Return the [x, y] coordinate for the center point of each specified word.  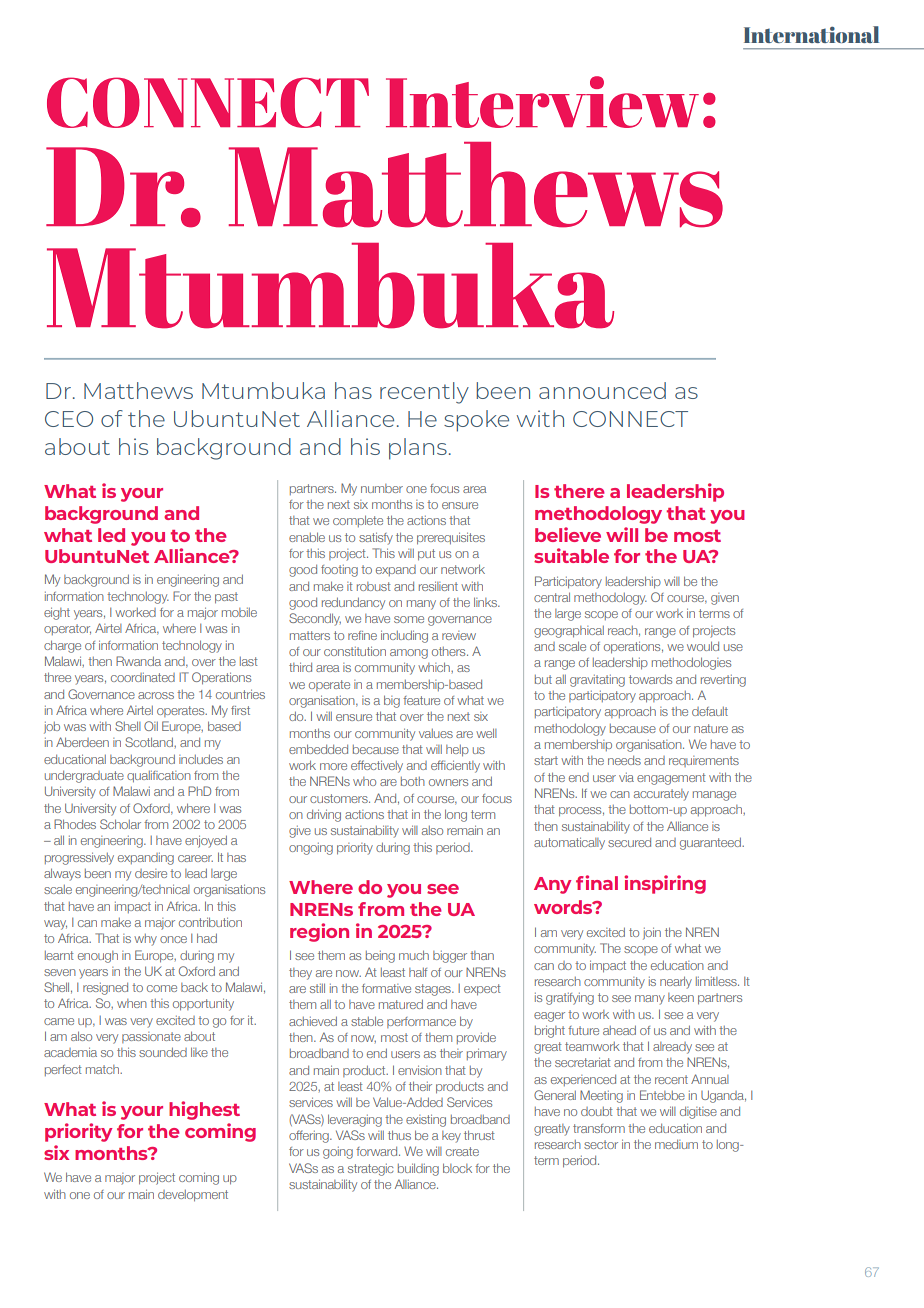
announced [602, 390]
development [193, 1196]
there [579, 491]
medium [676, 1144]
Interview [542, 102]
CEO [69, 419]
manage [714, 796]
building [418, 1169]
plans [418, 449]
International [811, 34]
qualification [159, 776]
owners [448, 782]
